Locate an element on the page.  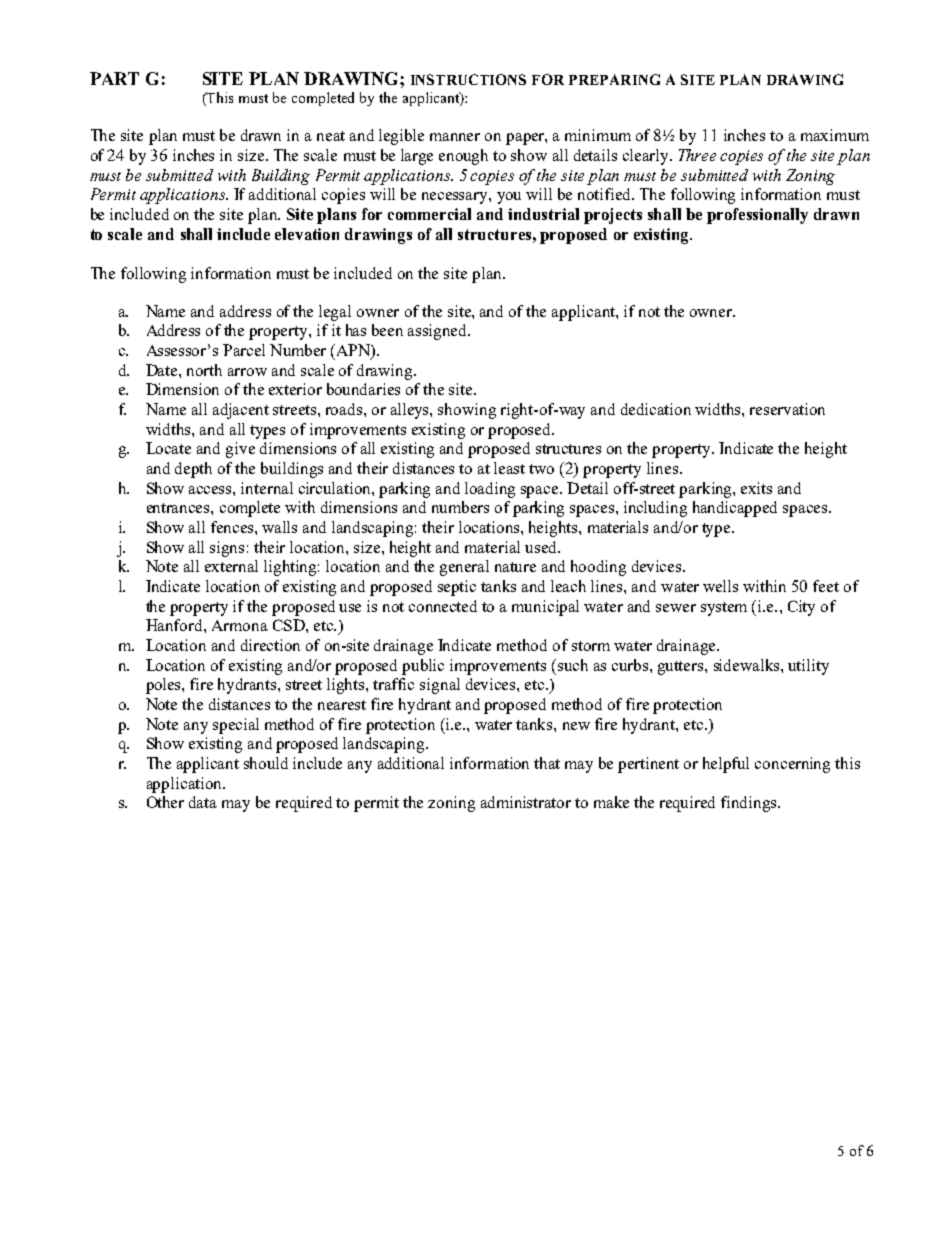
Parcel is located at coordinates (244, 350).
